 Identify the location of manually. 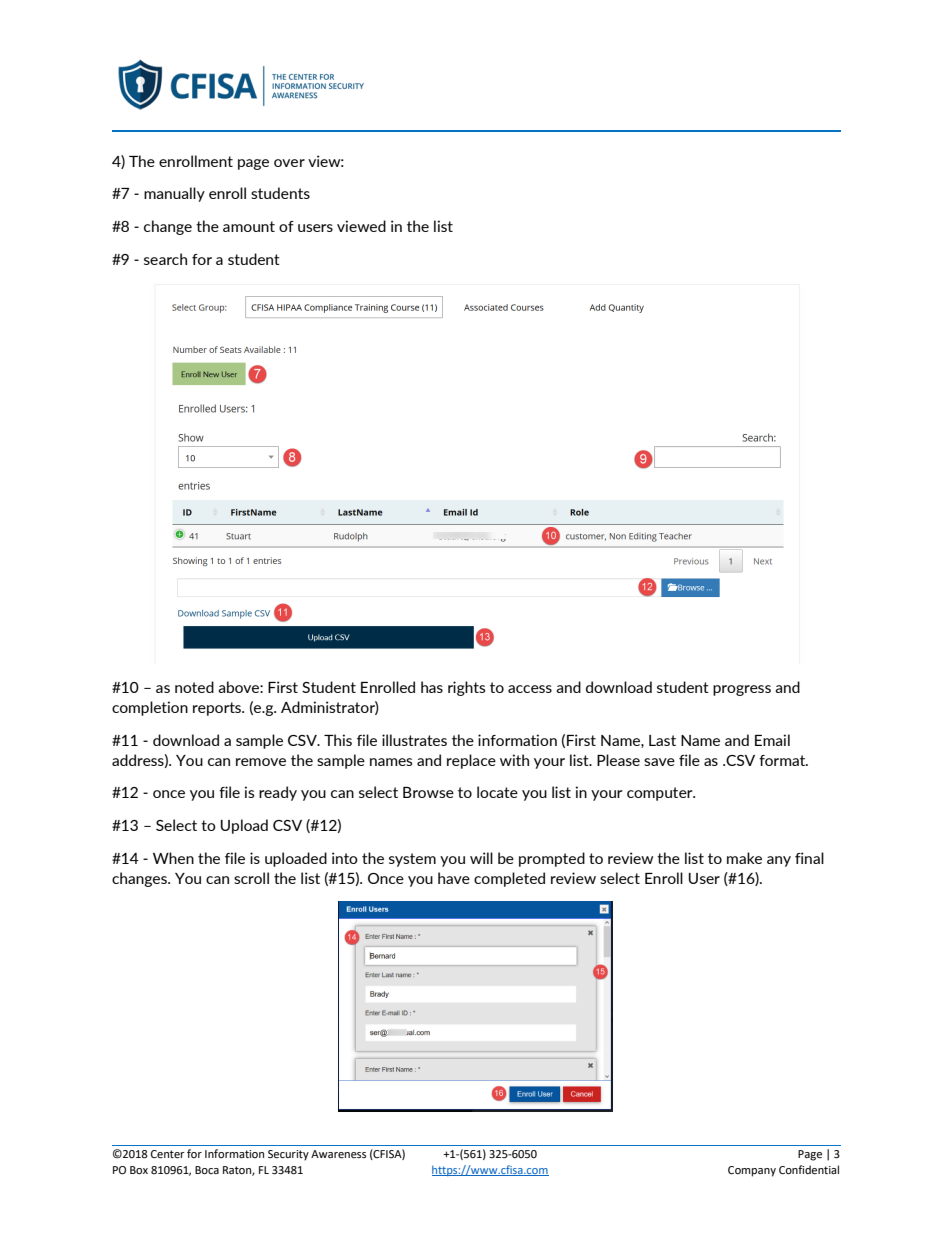
(174, 194).
